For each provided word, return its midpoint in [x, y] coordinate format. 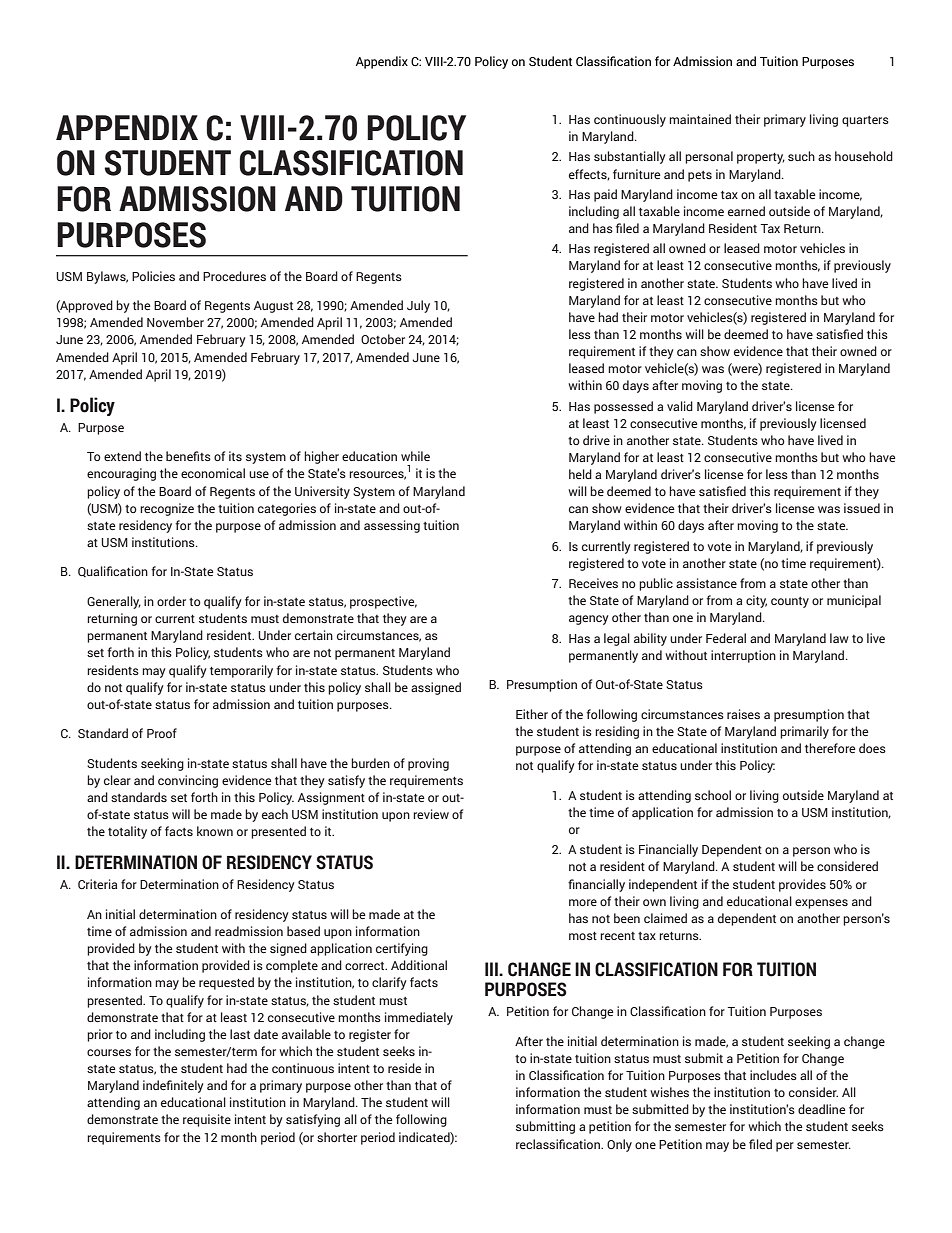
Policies [153, 276]
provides [802, 885]
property [761, 158]
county [790, 602]
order [171, 601]
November [175, 322]
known [215, 831]
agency [589, 620]
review [431, 814]
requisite [207, 1120]
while [415, 456]
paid [605, 195]
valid [680, 406]
